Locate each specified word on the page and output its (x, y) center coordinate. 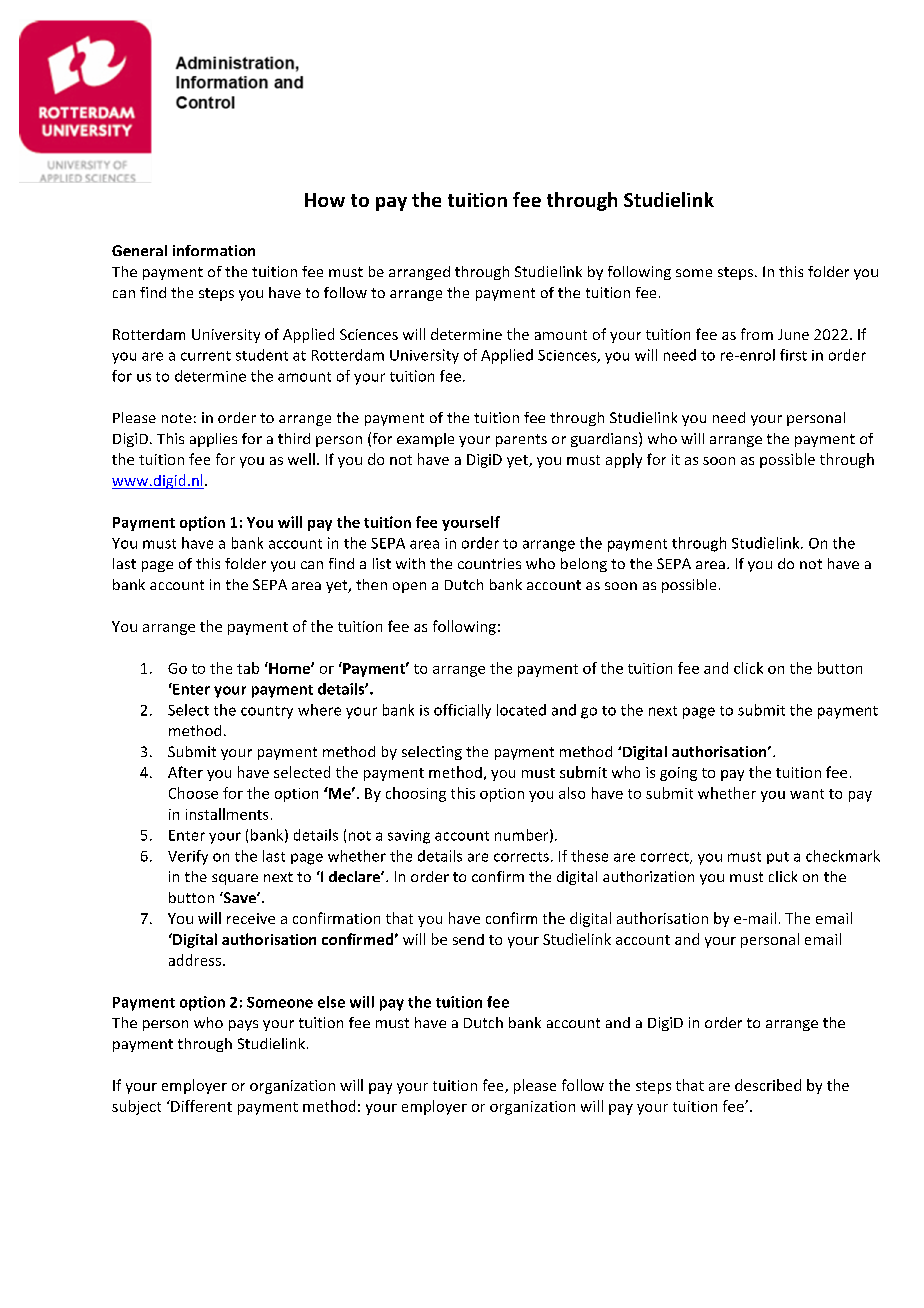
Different (200, 1106)
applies (213, 440)
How (325, 200)
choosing (416, 794)
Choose (193, 793)
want (807, 794)
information (214, 250)
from (757, 334)
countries (489, 563)
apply (624, 460)
